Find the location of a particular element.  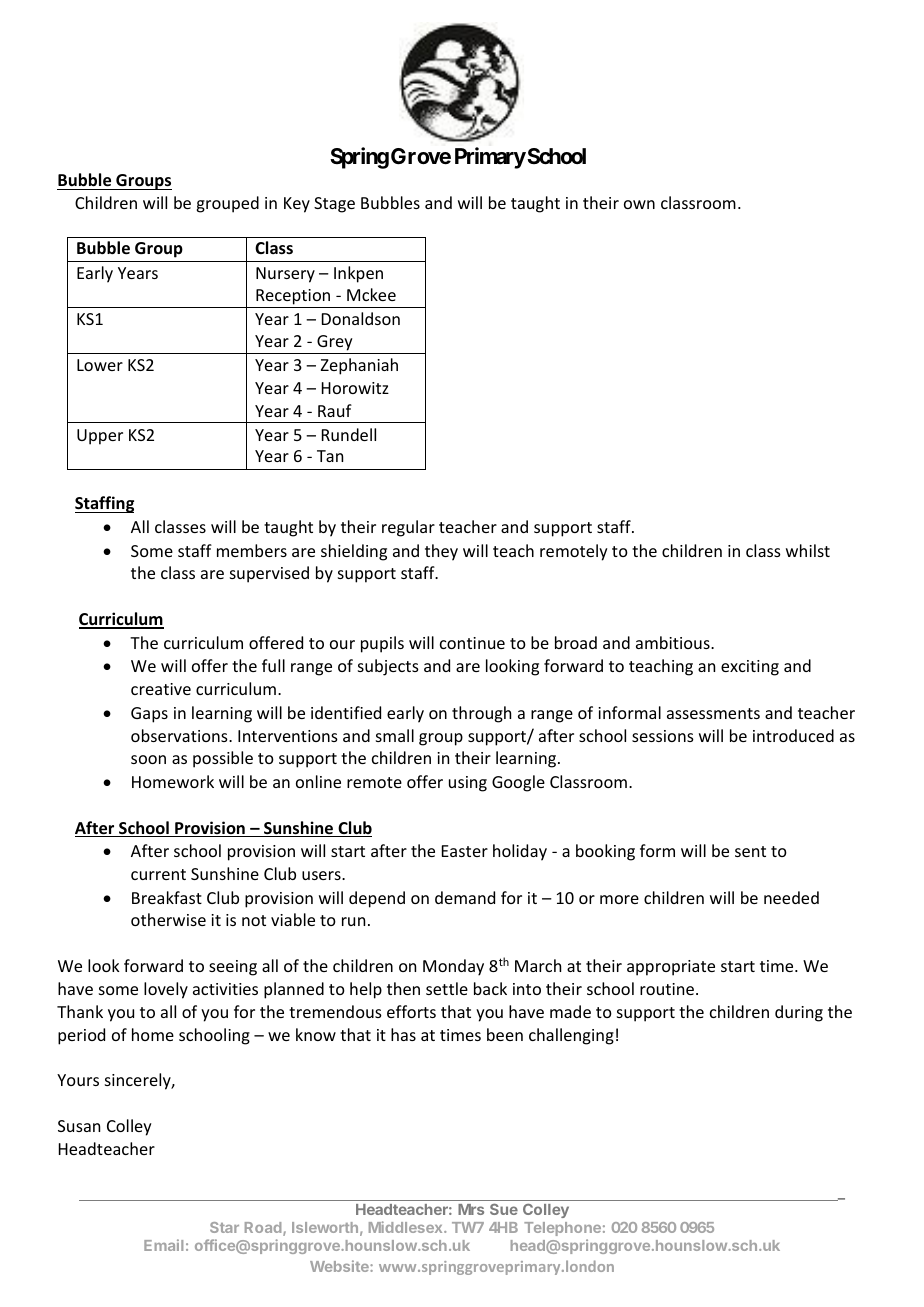

Nursery is located at coordinates (285, 275).
